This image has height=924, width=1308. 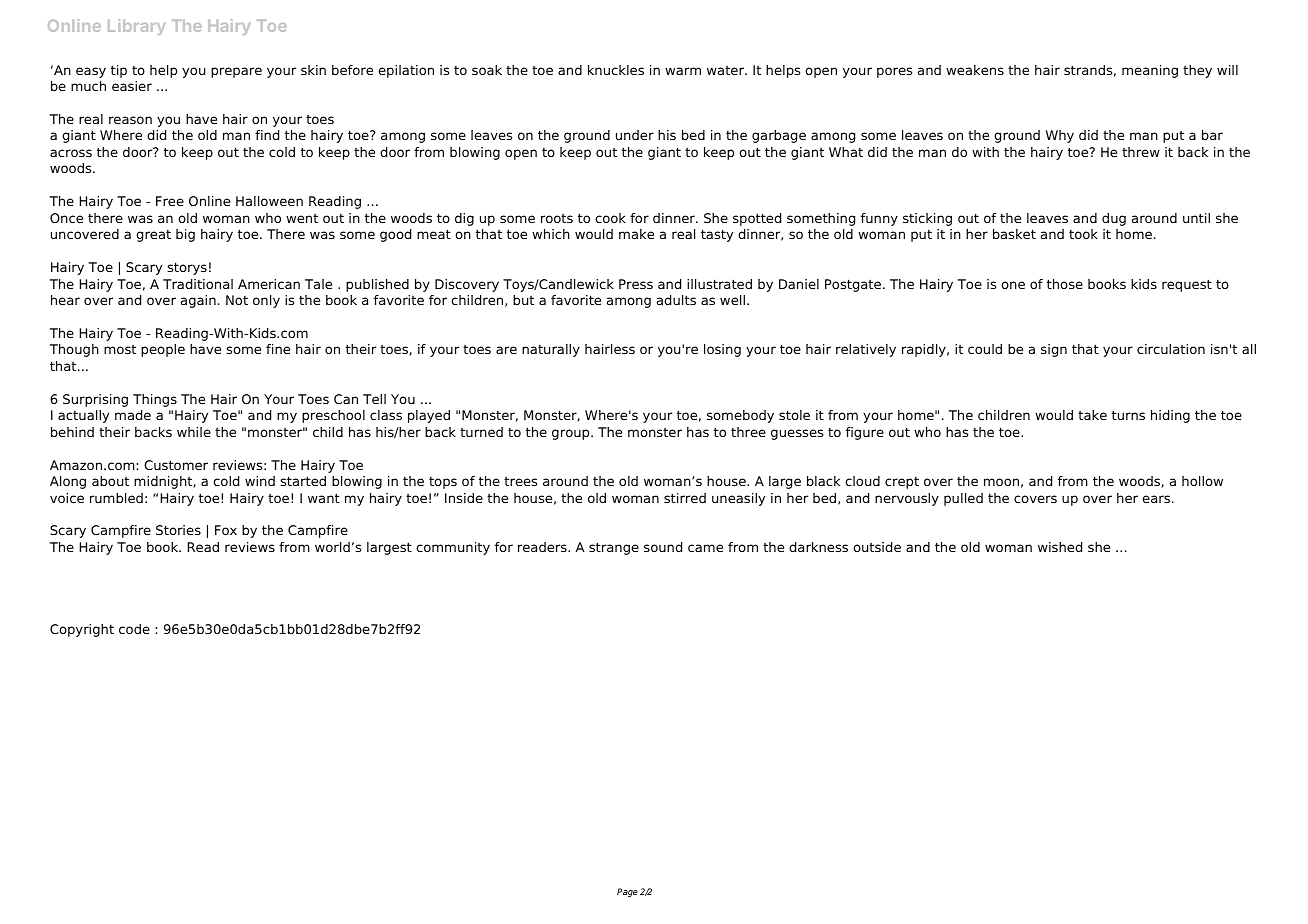 I want to click on came, so click(x=705, y=548).
